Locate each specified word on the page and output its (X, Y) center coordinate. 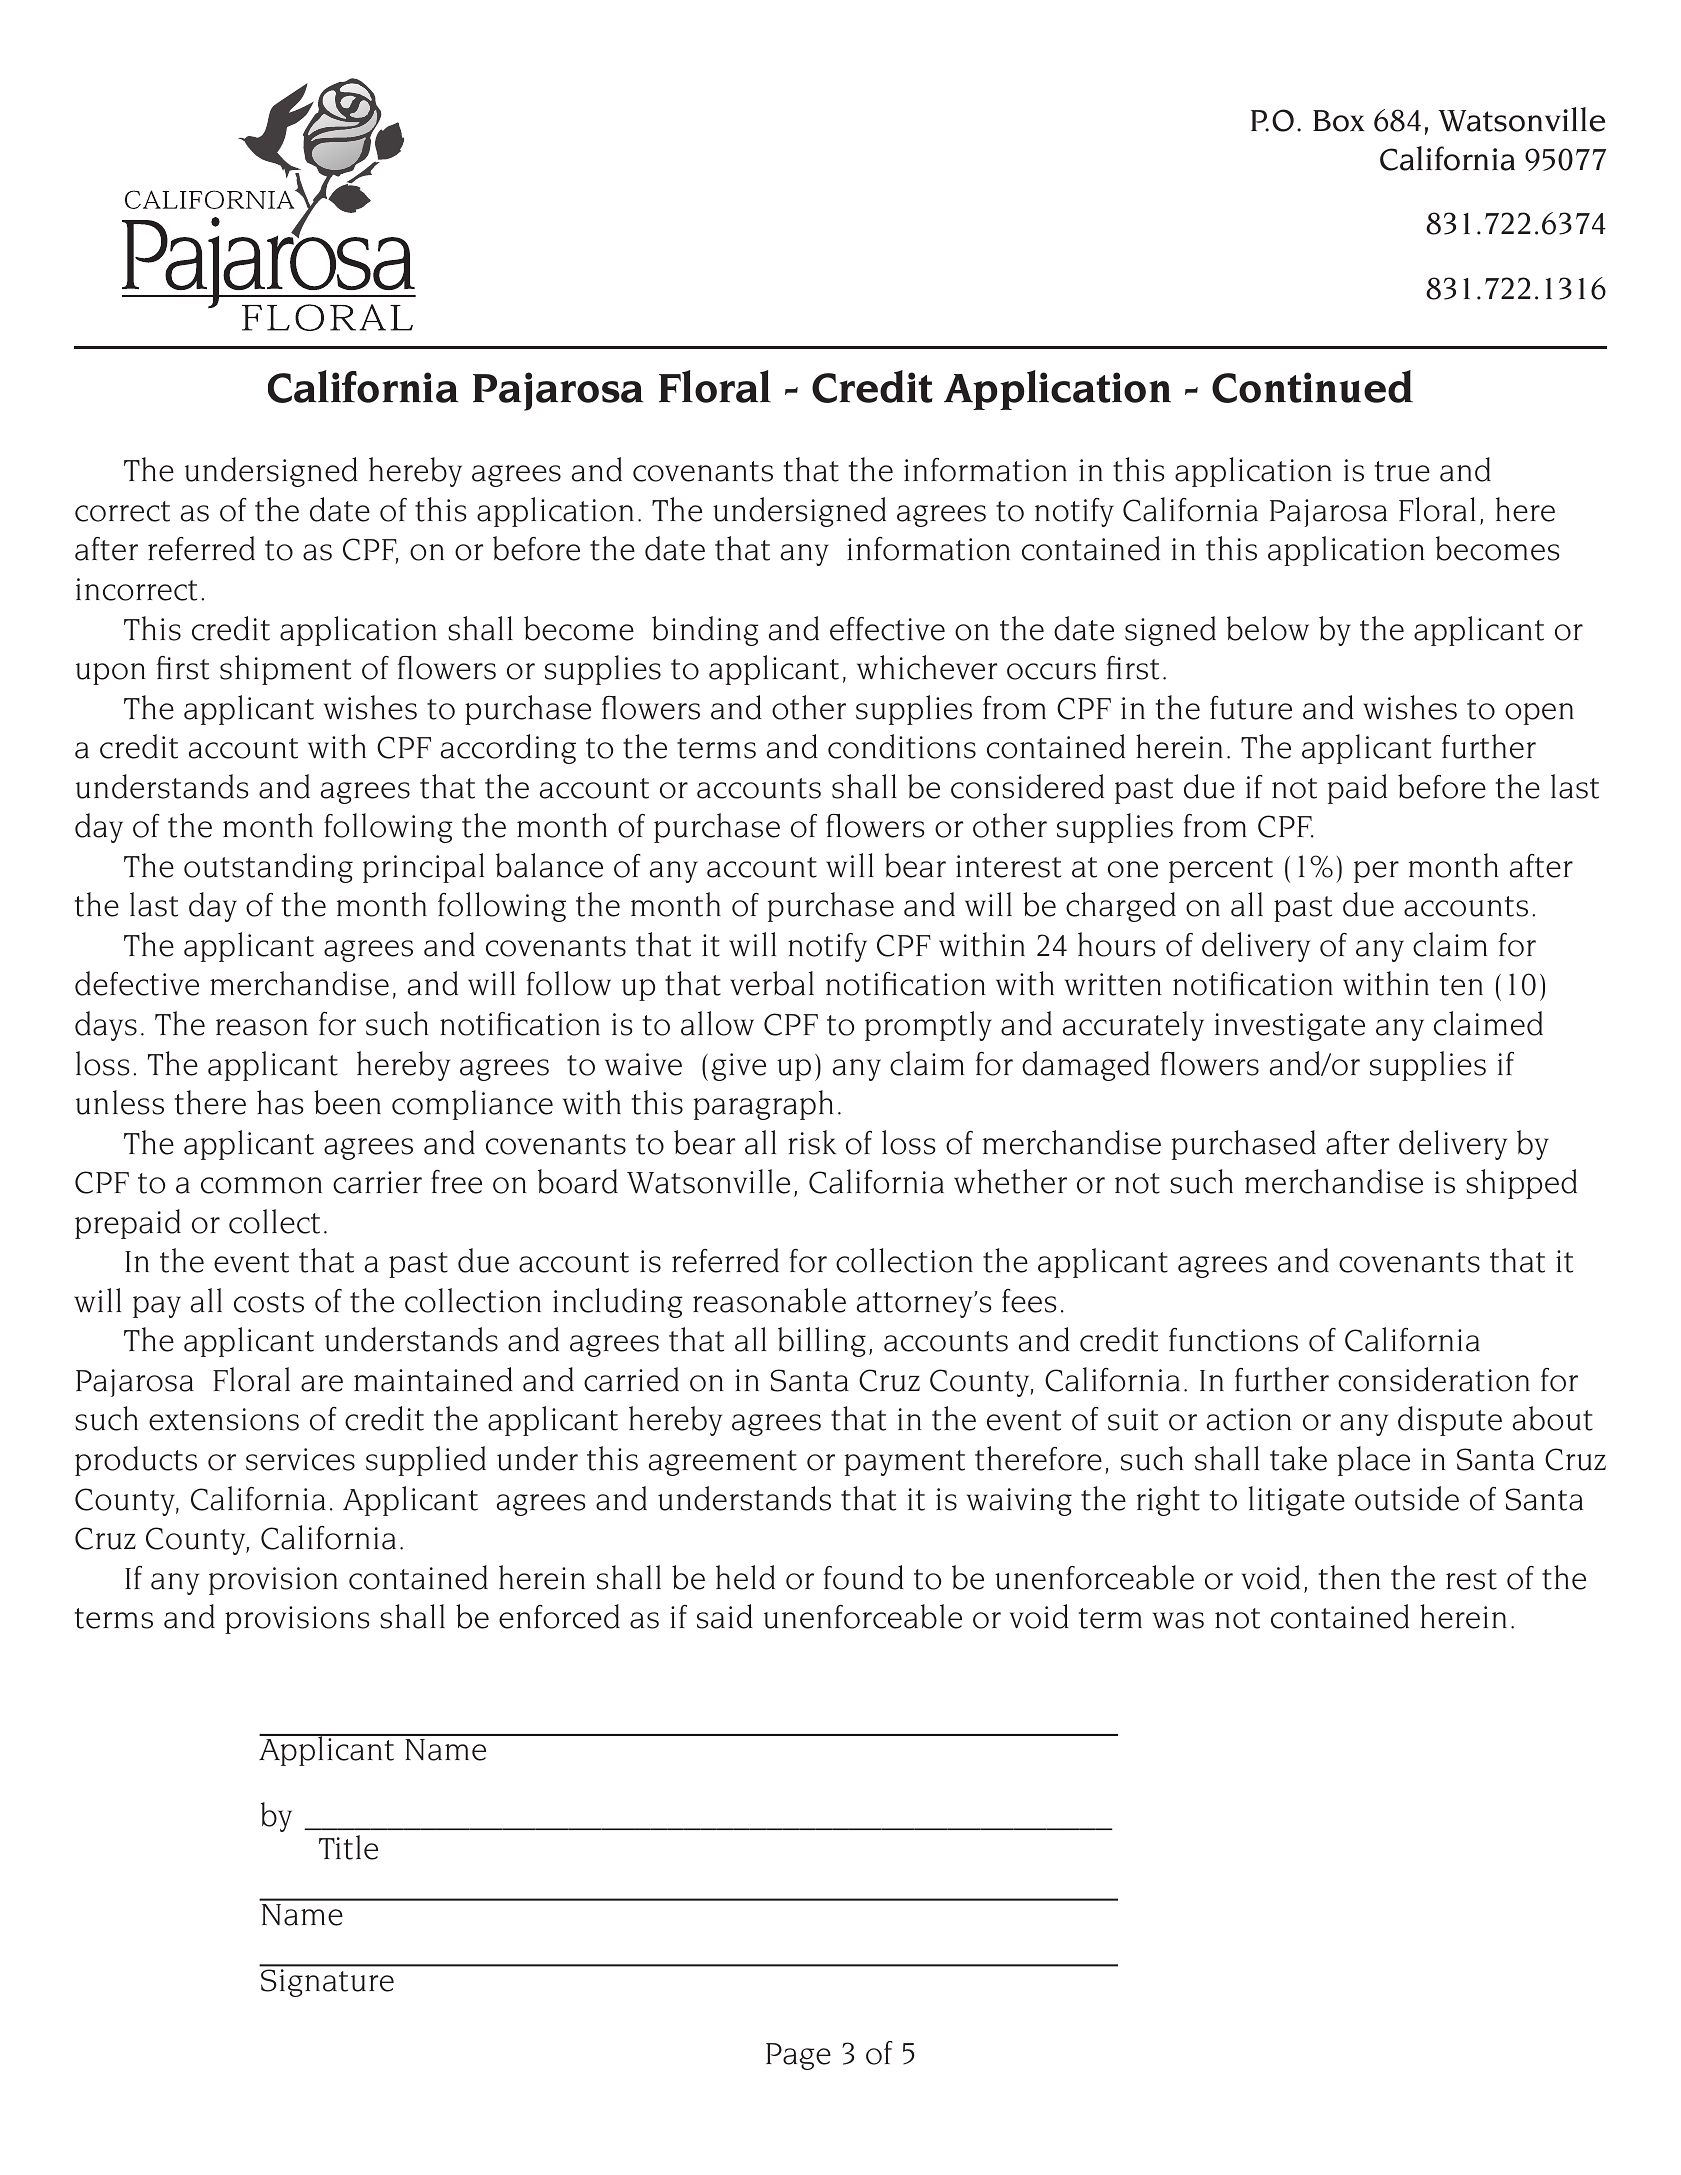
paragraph (763, 1105)
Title (348, 1847)
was (1178, 1620)
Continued (1312, 386)
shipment (285, 670)
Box (1339, 121)
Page (798, 2056)
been (347, 1102)
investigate (1290, 1027)
